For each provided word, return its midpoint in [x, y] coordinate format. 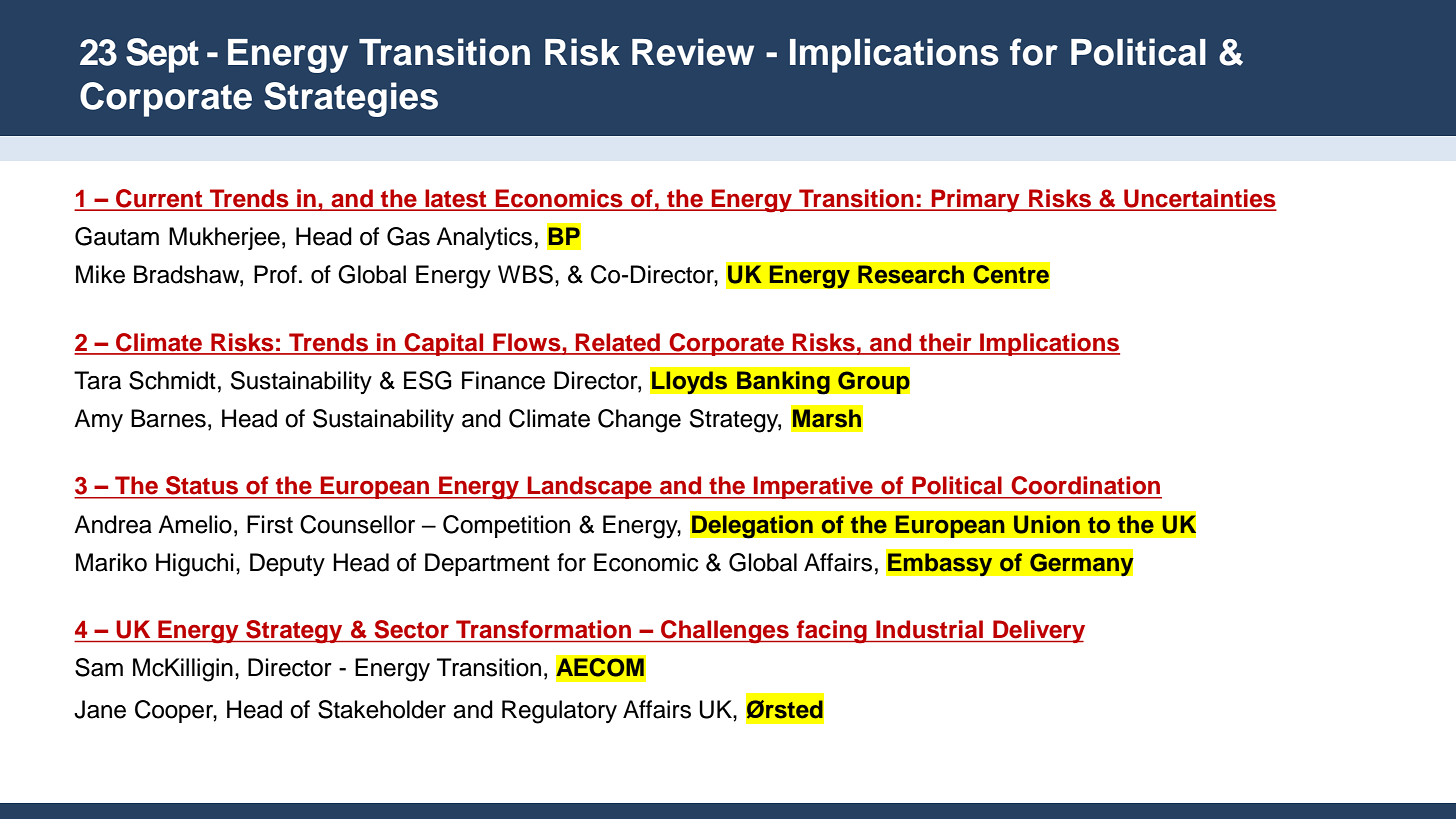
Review [693, 52]
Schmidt [172, 380]
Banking [783, 382]
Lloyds [689, 382]
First [270, 524]
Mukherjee [224, 238]
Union [1047, 524]
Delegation [752, 526]
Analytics [484, 238]
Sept [162, 55]
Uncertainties [1199, 199]
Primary [975, 200]
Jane [100, 709]
